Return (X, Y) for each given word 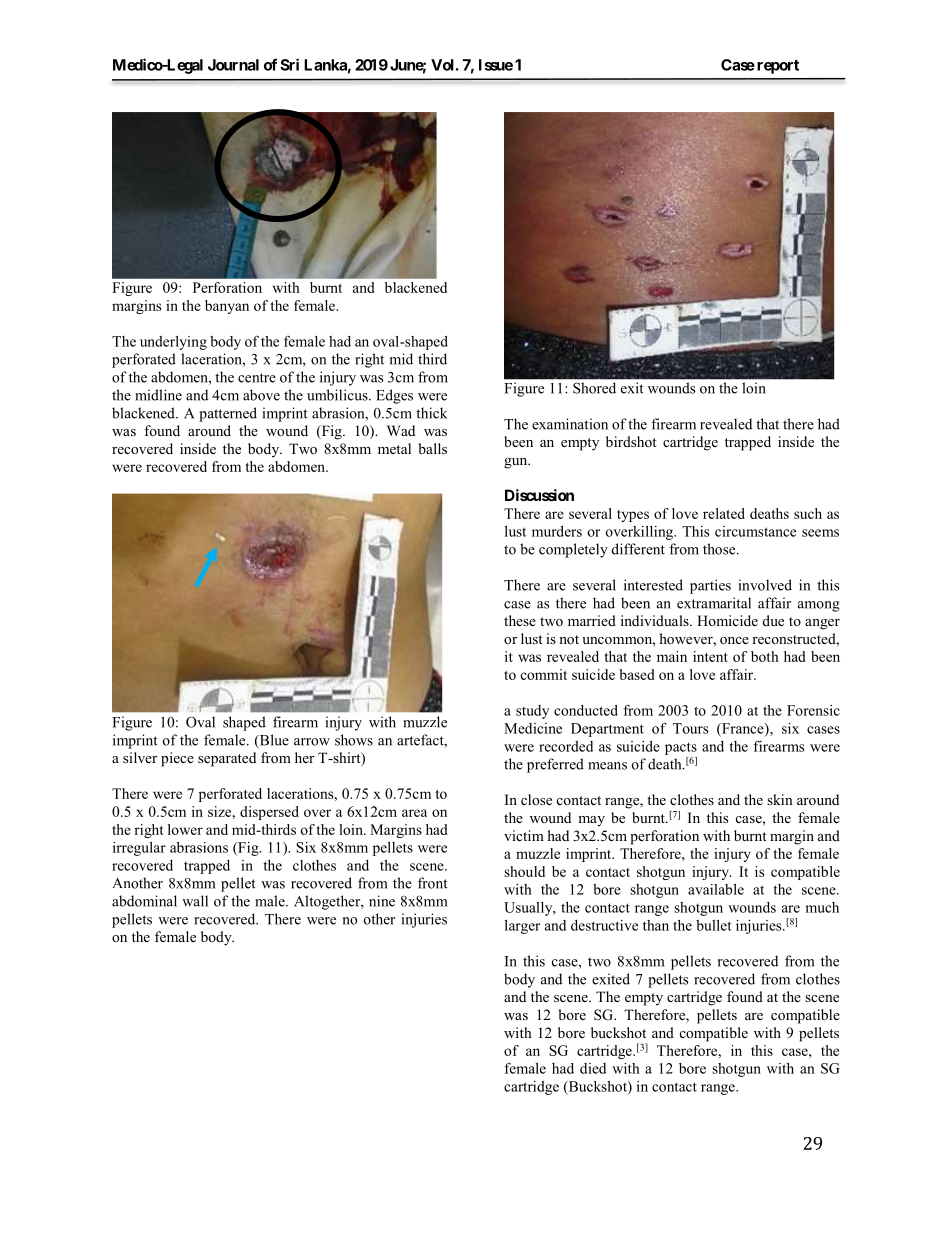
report (778, 67)
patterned (228, 414)
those (720, 549)
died (593, 1068)
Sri (289, 64)
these (520, 620)
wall (195, 901)
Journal (233, 65)
